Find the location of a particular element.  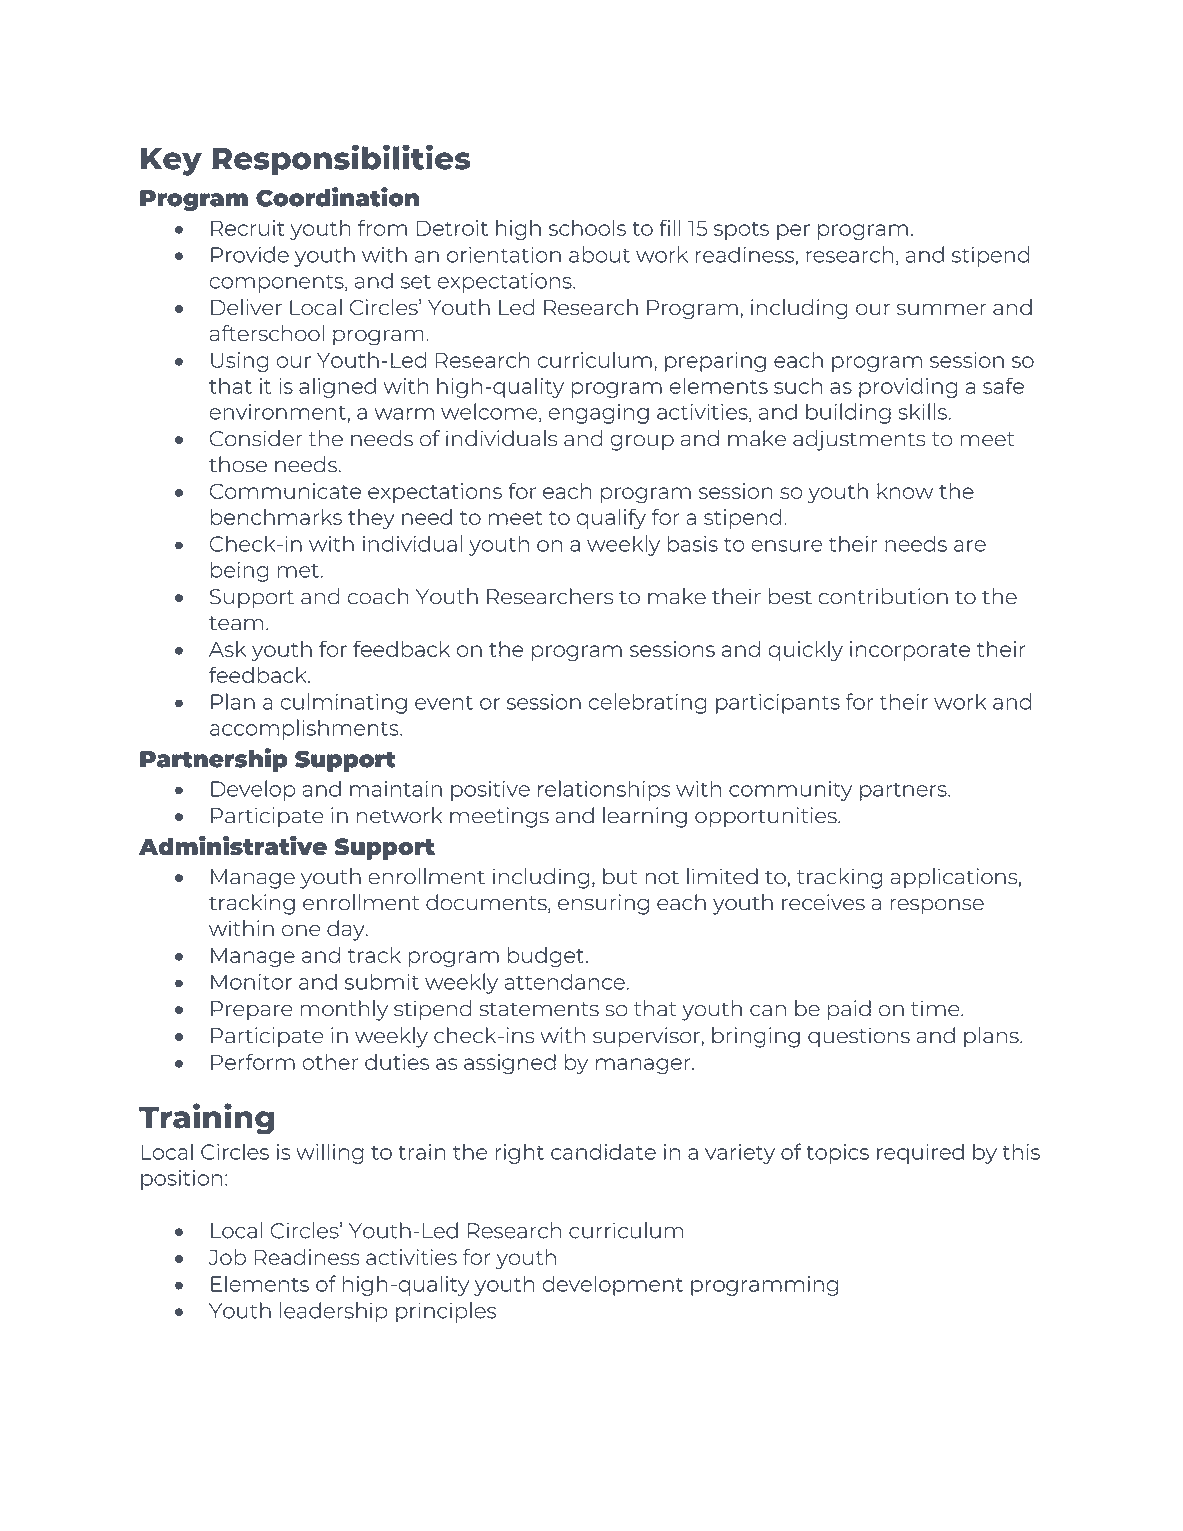

know is located at coordinates (905, 491).
